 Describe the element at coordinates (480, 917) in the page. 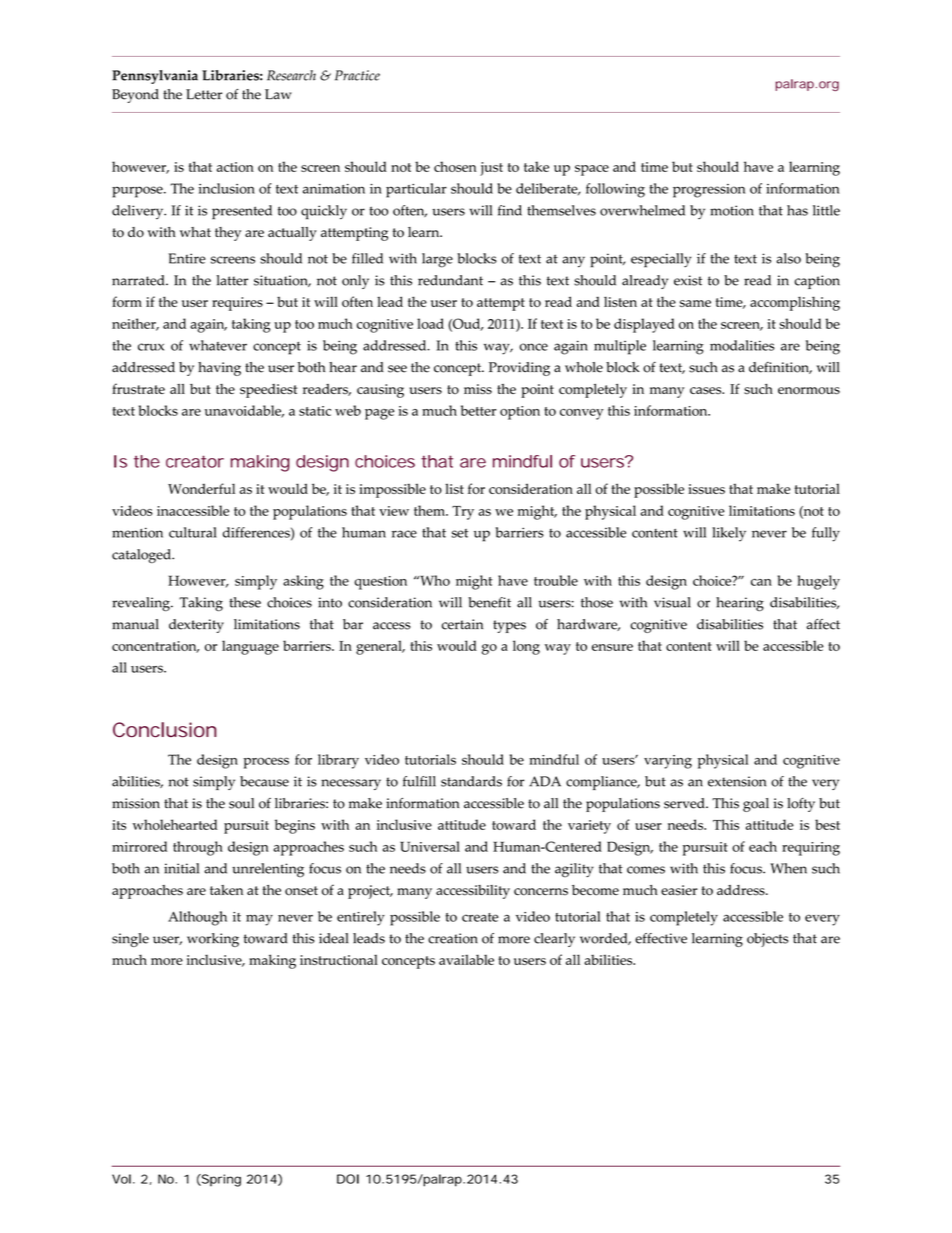

I see `create` at that location.
